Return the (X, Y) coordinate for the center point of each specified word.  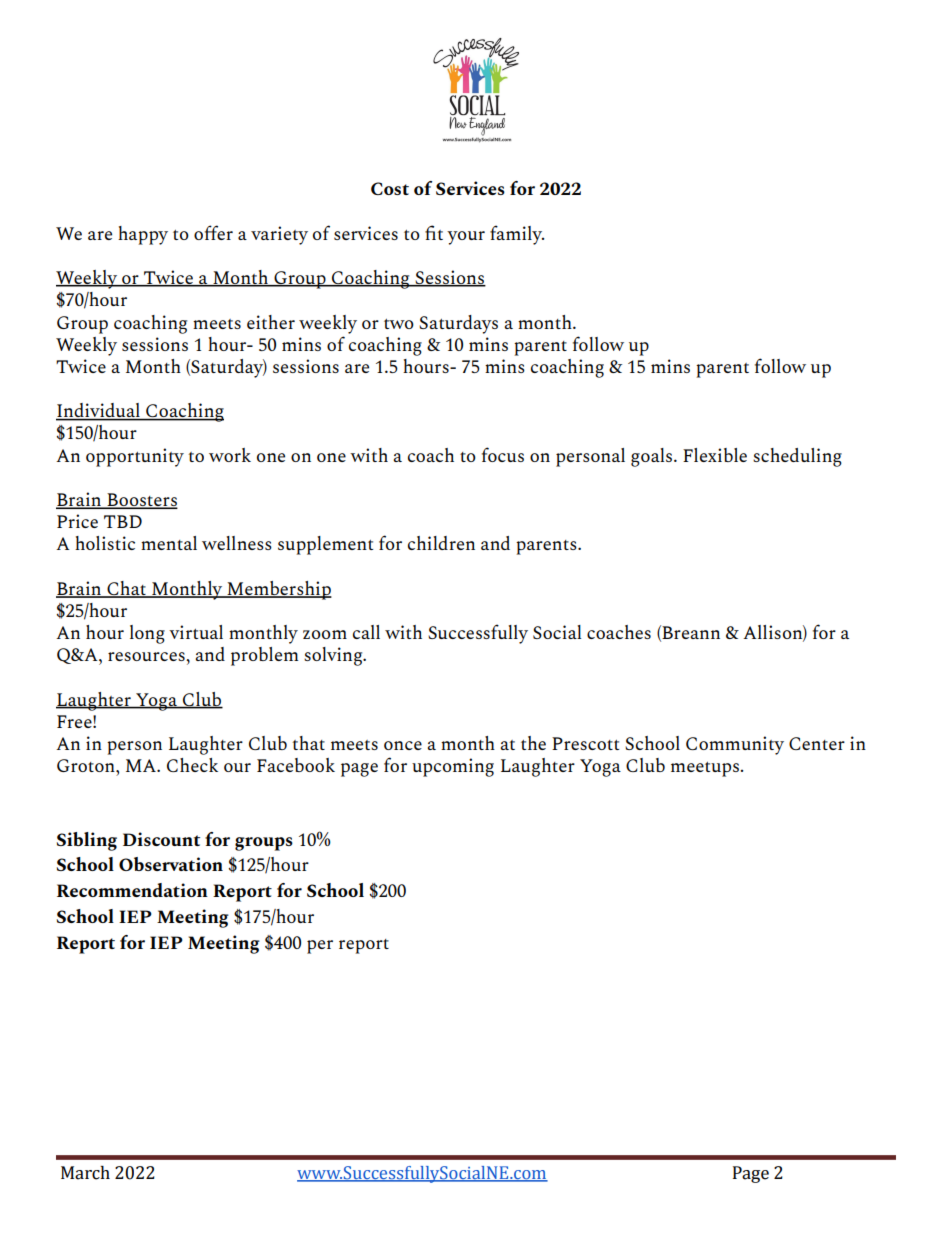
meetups (705, 769)
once (403, 745)
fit (434, 232)
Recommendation (132, 890)
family (517, 235)
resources (147, 656)
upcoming (453, 767)
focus (503, 454)
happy (143, 235)
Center (817, 743)
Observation (171, 864)
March (85, 1173)
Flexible (715, 455)
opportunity (135, 457)
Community (735, 745)
